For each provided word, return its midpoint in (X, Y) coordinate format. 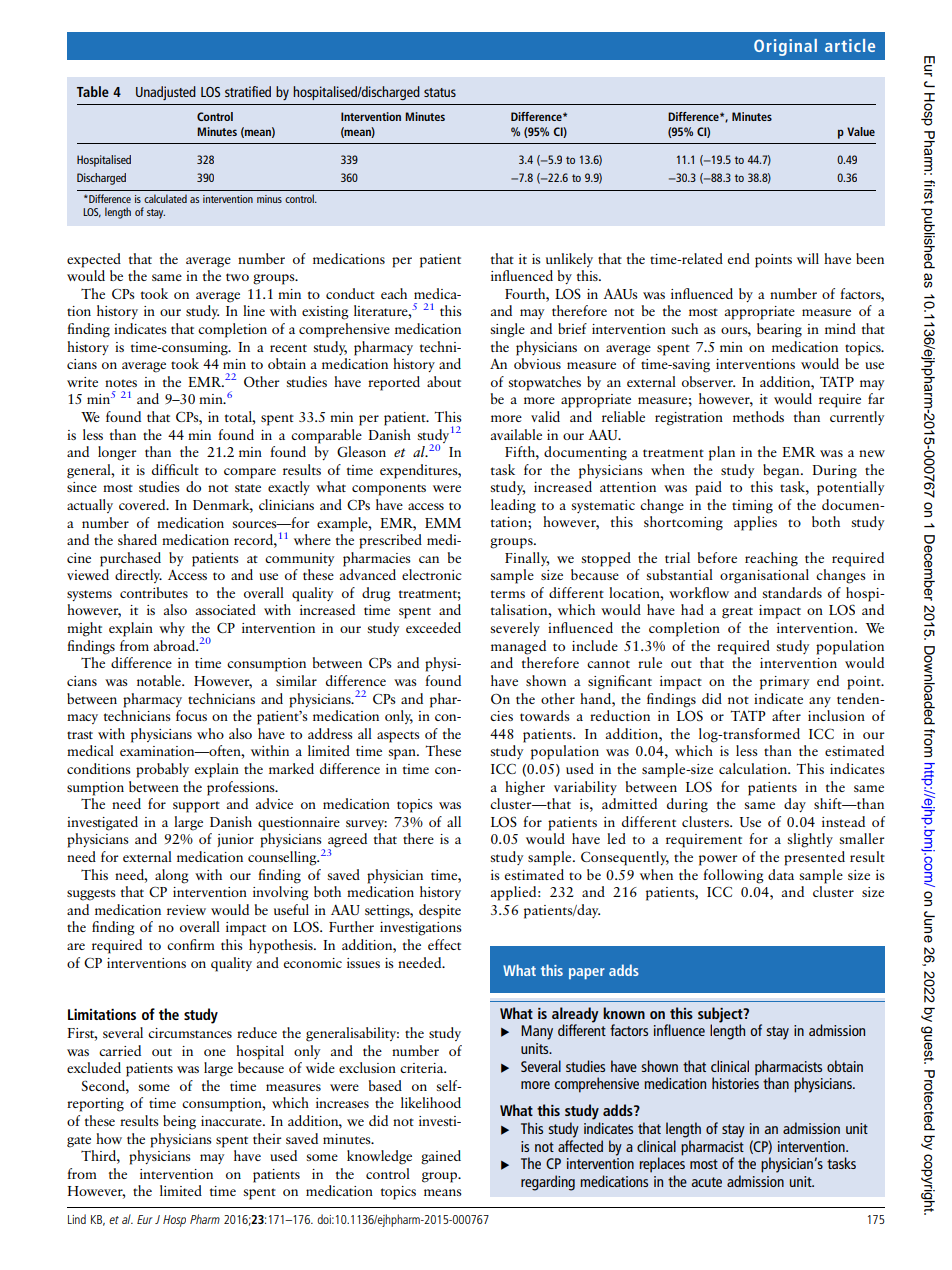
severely (515, 629)
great (737, 613)
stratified (248, 91)
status (440, 92)
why (172, 629)
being (179, 1122)
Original (785, 47)
